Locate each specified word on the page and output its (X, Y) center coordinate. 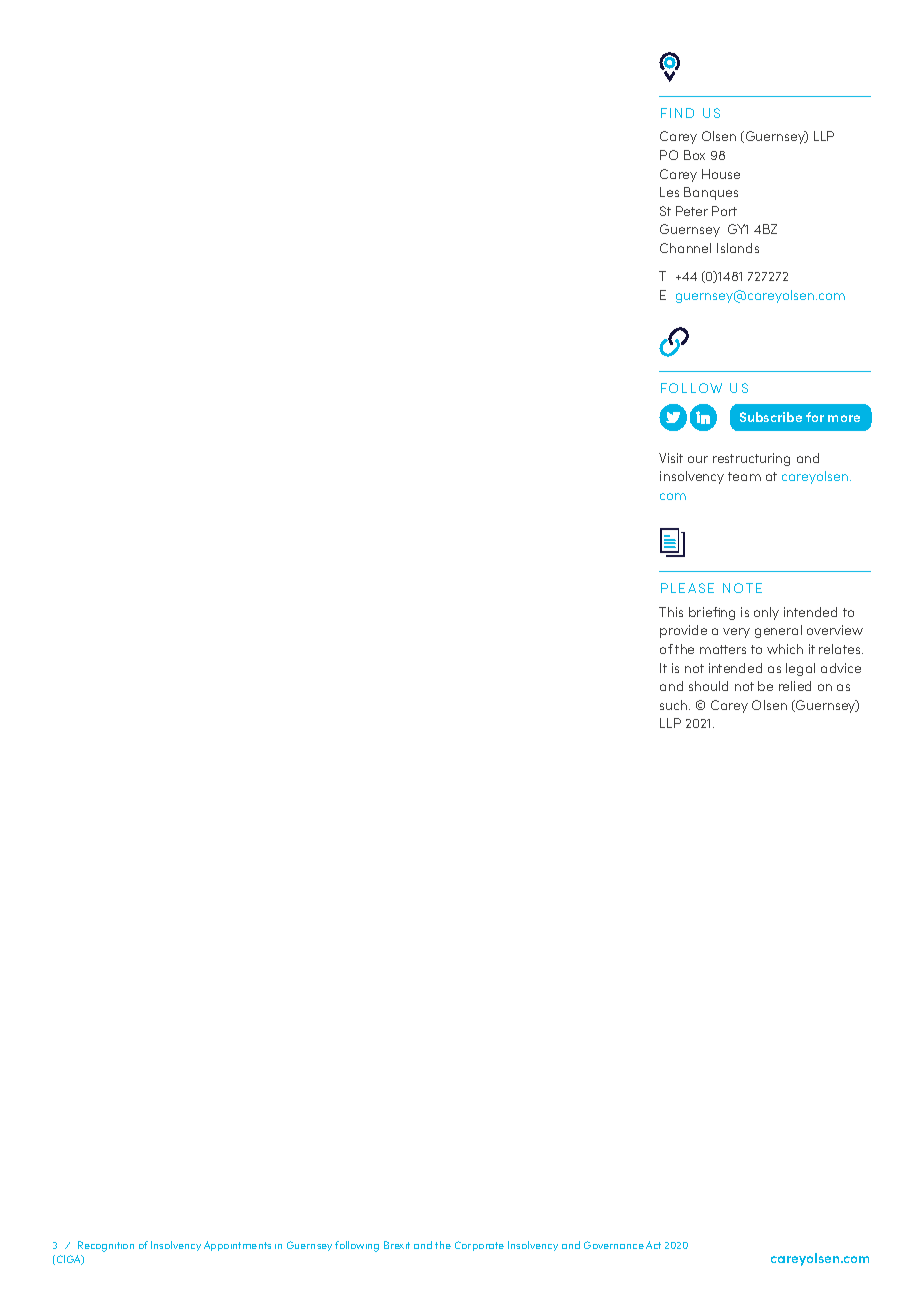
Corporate (479, 1246)
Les (669, 192)
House (721, 174)
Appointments (237, 1246)
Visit (671, 458)
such (675, 705)
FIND (677, 113)
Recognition (106, 1246)
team (744, 476)
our (698, 459)
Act (653, 1245)
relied (795, 686)
